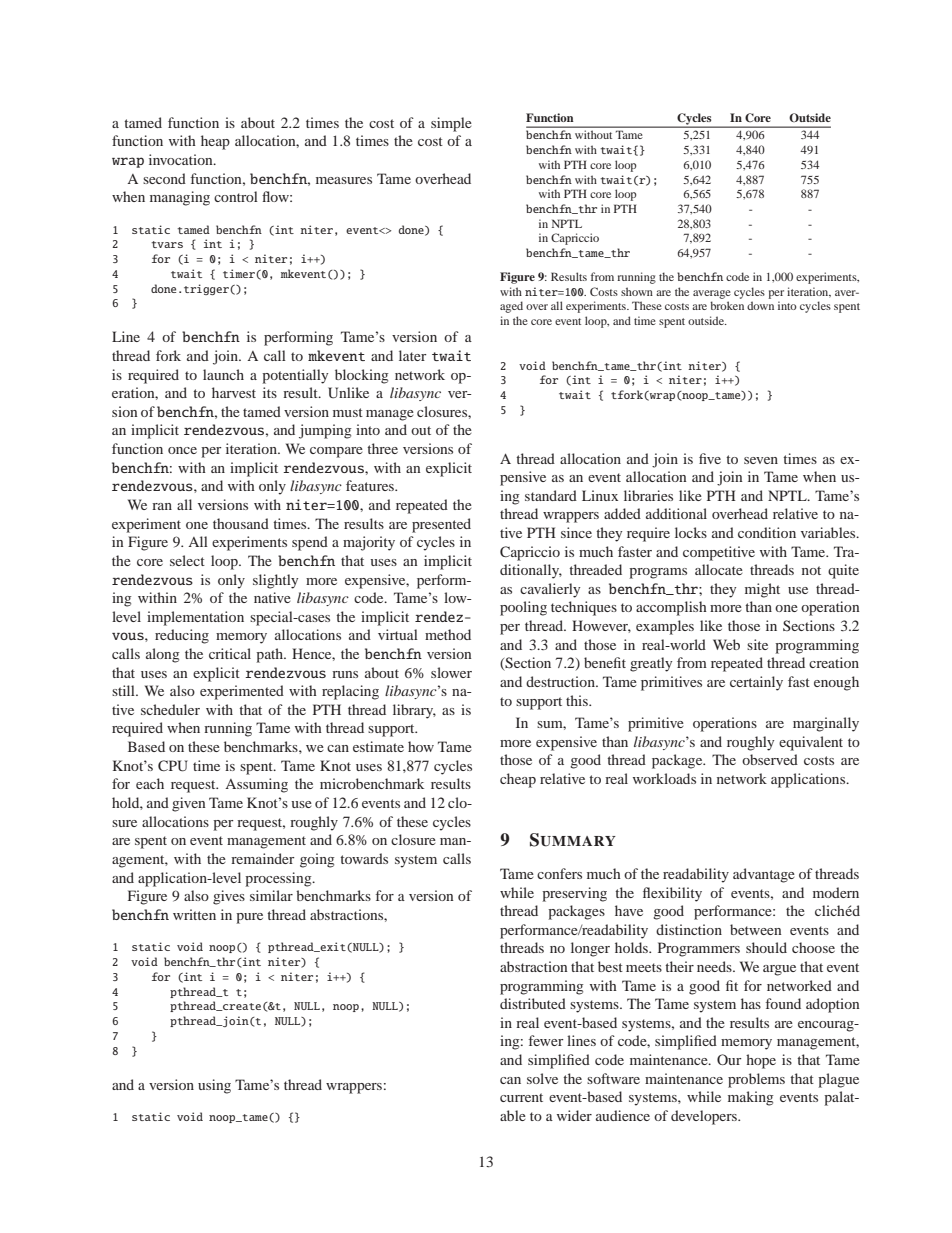  I want to click on problems, so click(756, 1080).
